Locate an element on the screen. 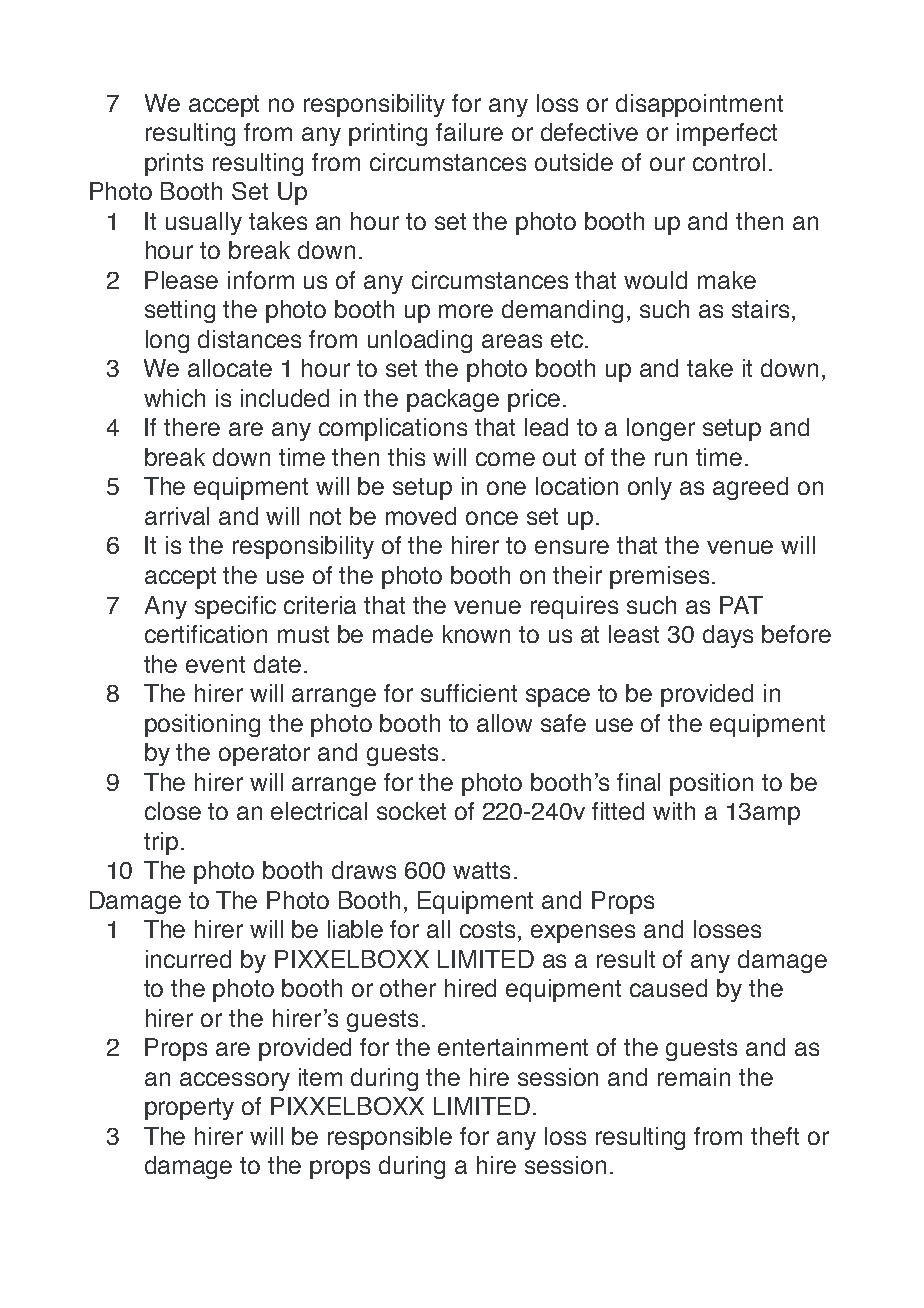 The image size is (924, 1308). accessory is located at coordinates (235, 1081).
